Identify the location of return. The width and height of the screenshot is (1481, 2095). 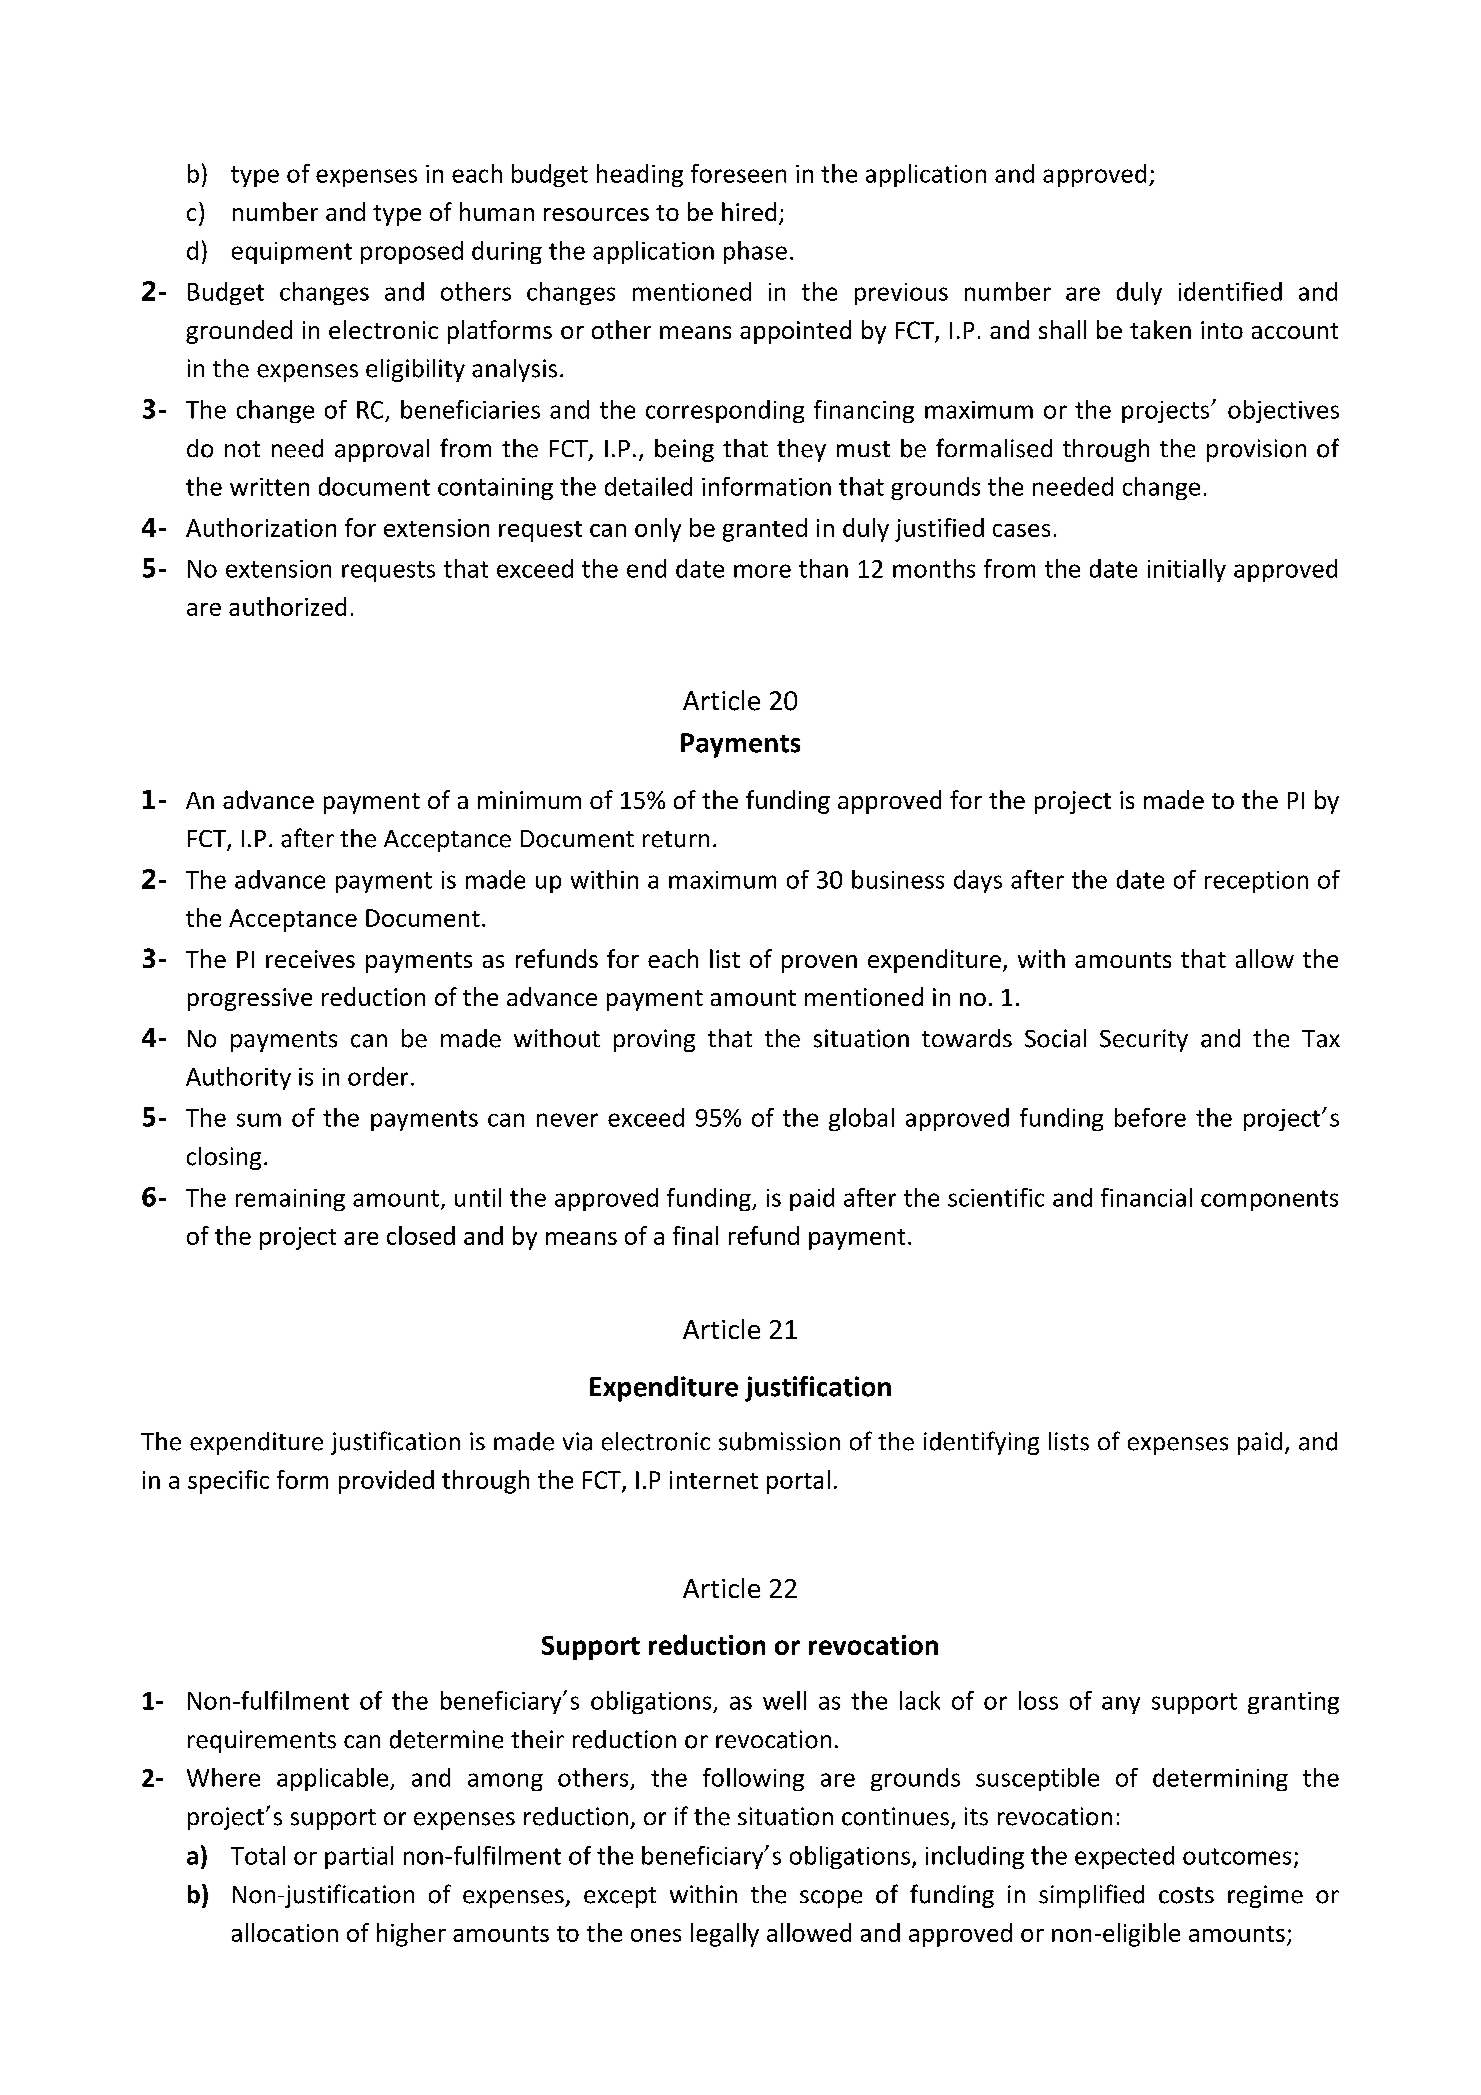
(676, 839).
